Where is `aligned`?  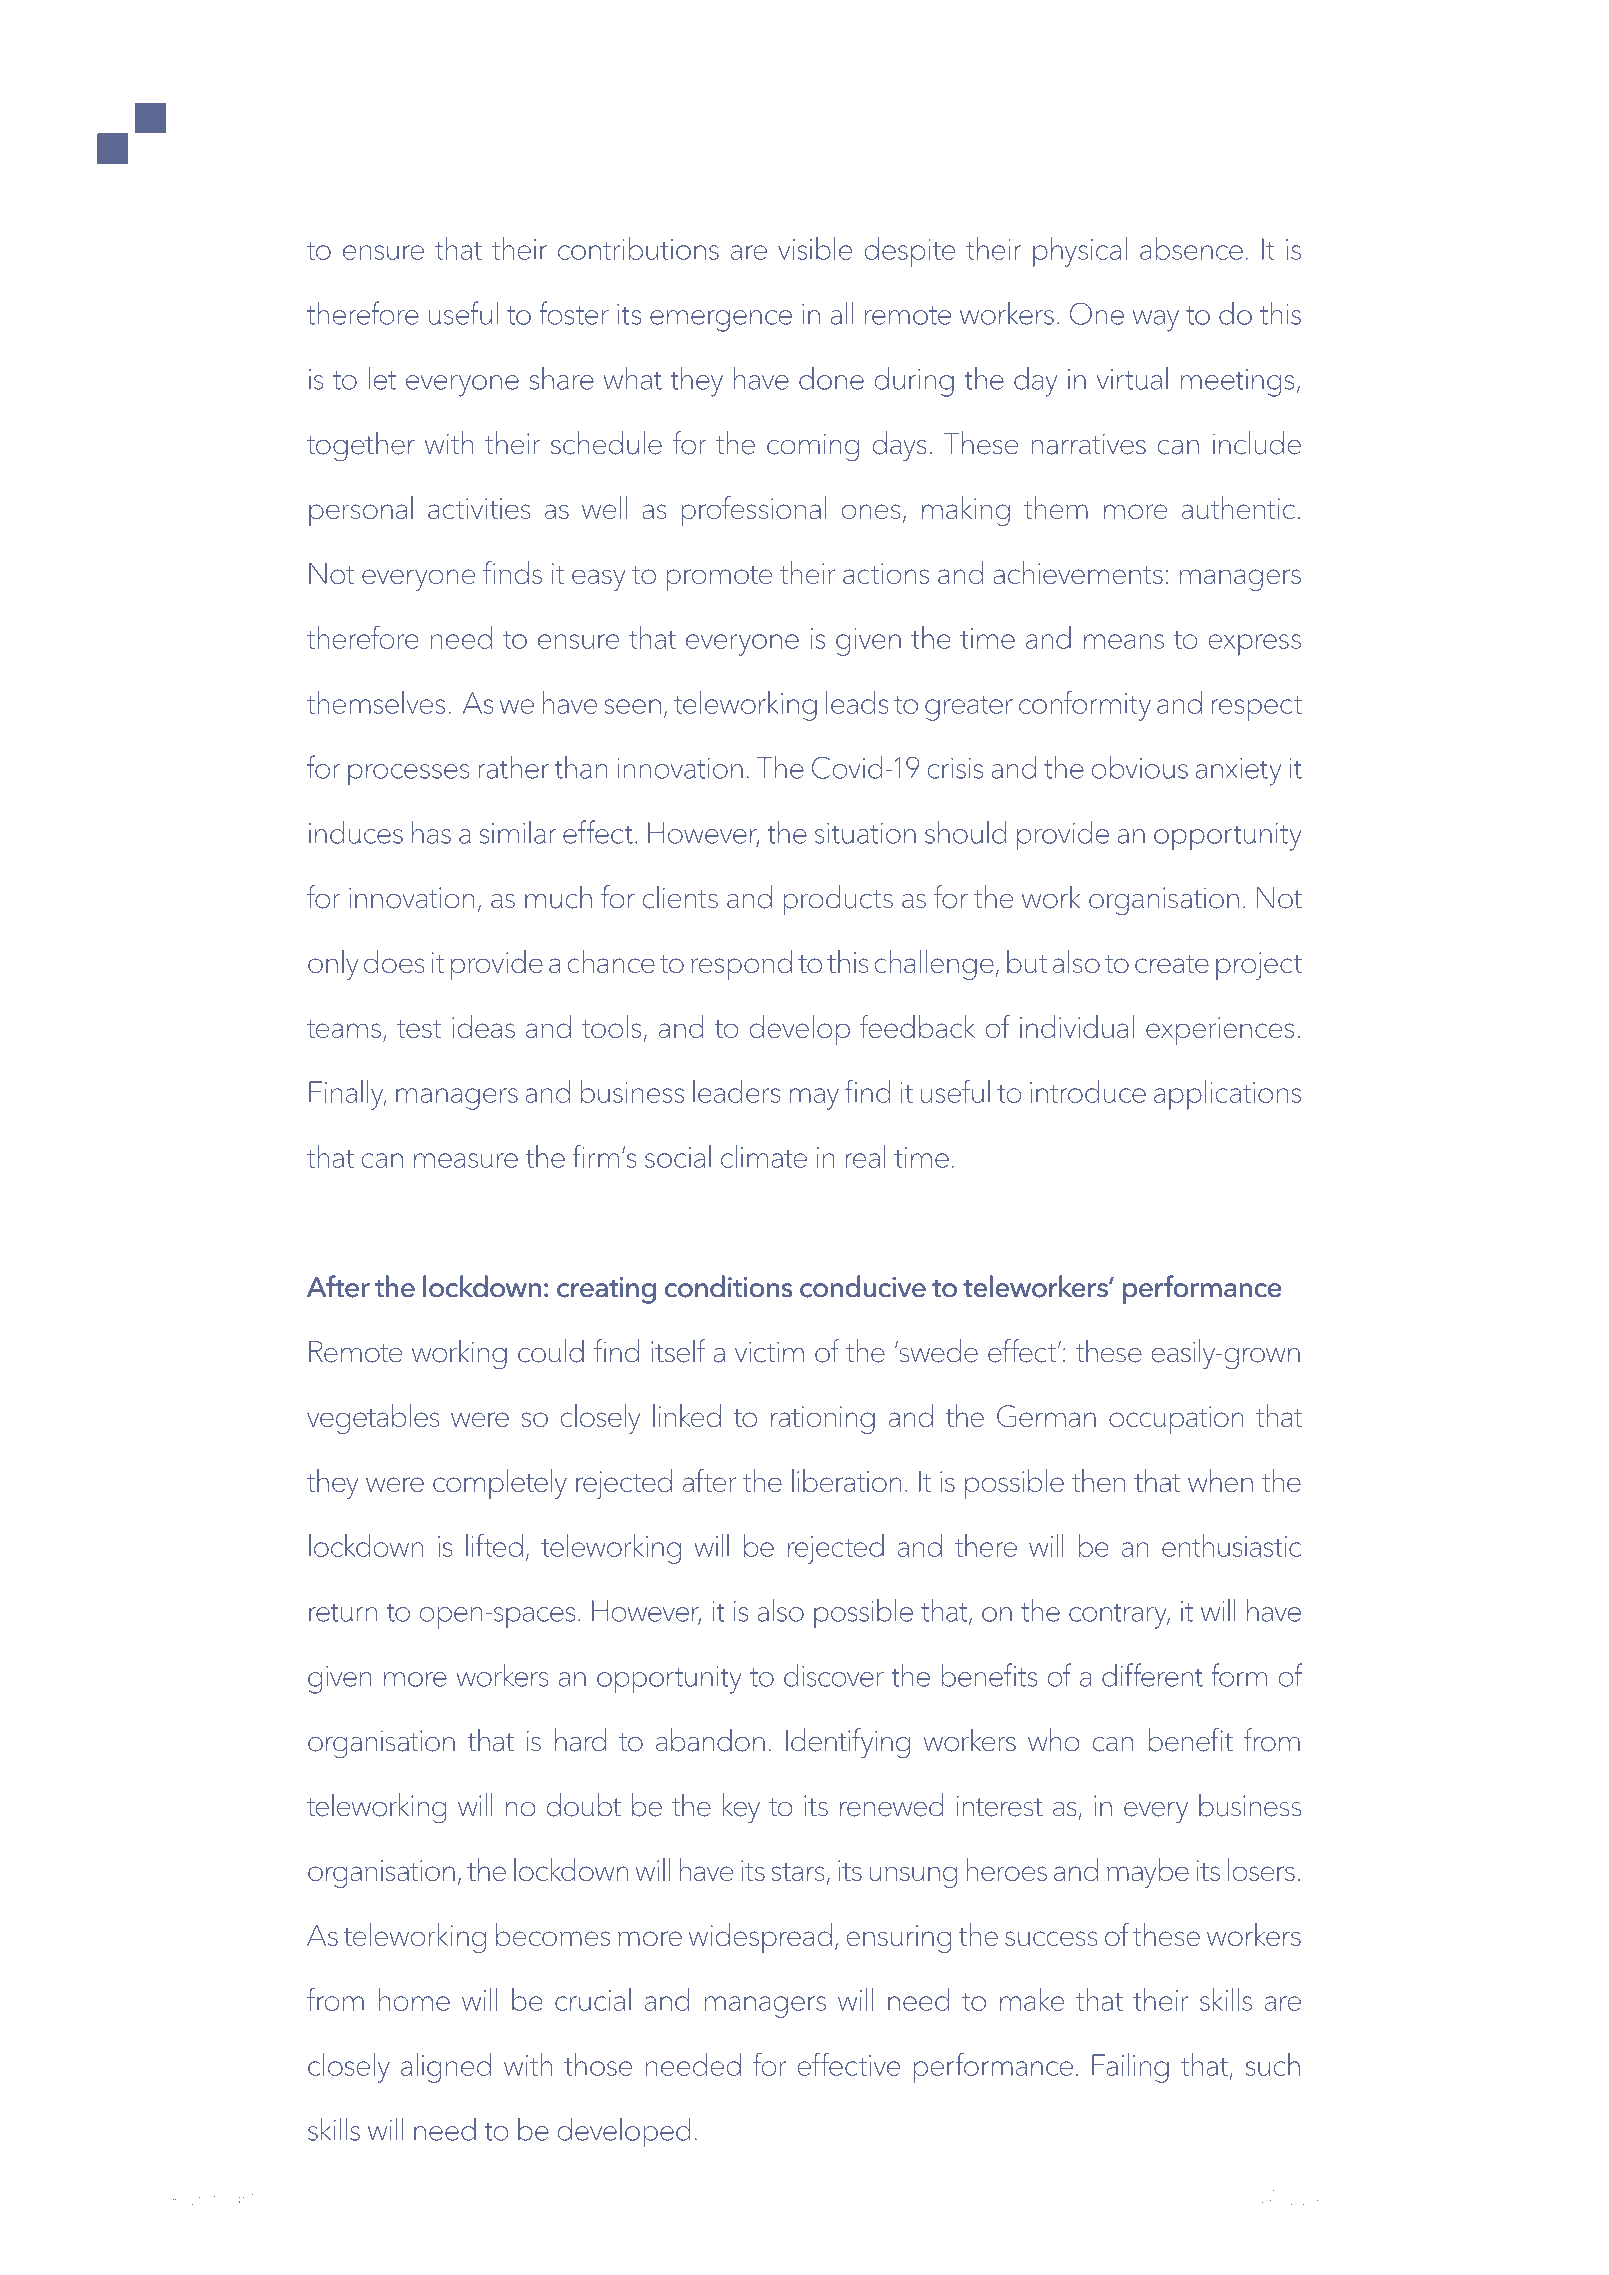 aligned is located at coordinates (446, 2068).
